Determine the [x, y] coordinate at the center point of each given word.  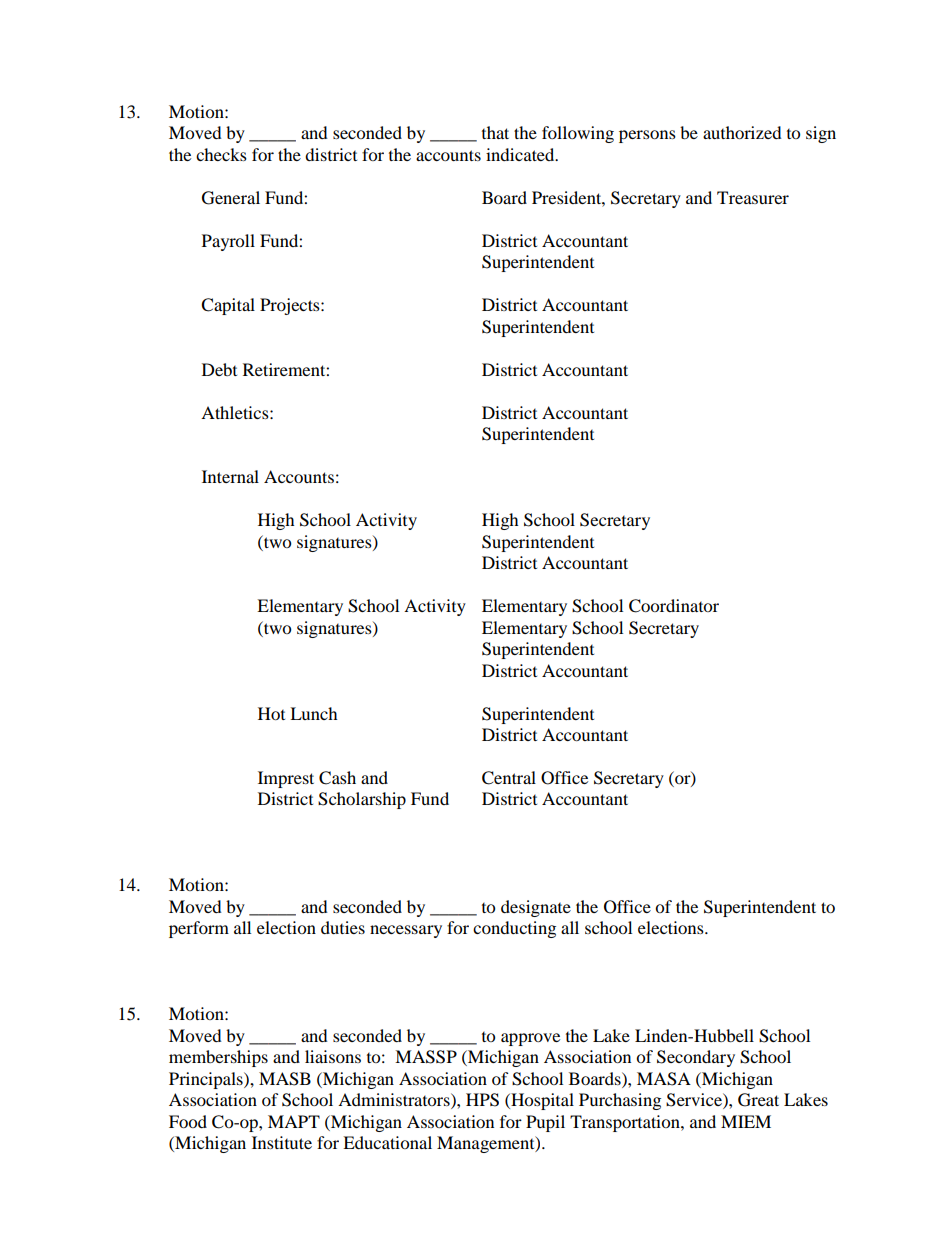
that [495, 132]
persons [647, 136]
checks [221, 154]
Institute [282, 1142]
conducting [514, 929]
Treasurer [753, 197]
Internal [230, 476]
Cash [337, 778]
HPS [482, 1100]
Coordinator [674, 606]
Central [509, 778]
